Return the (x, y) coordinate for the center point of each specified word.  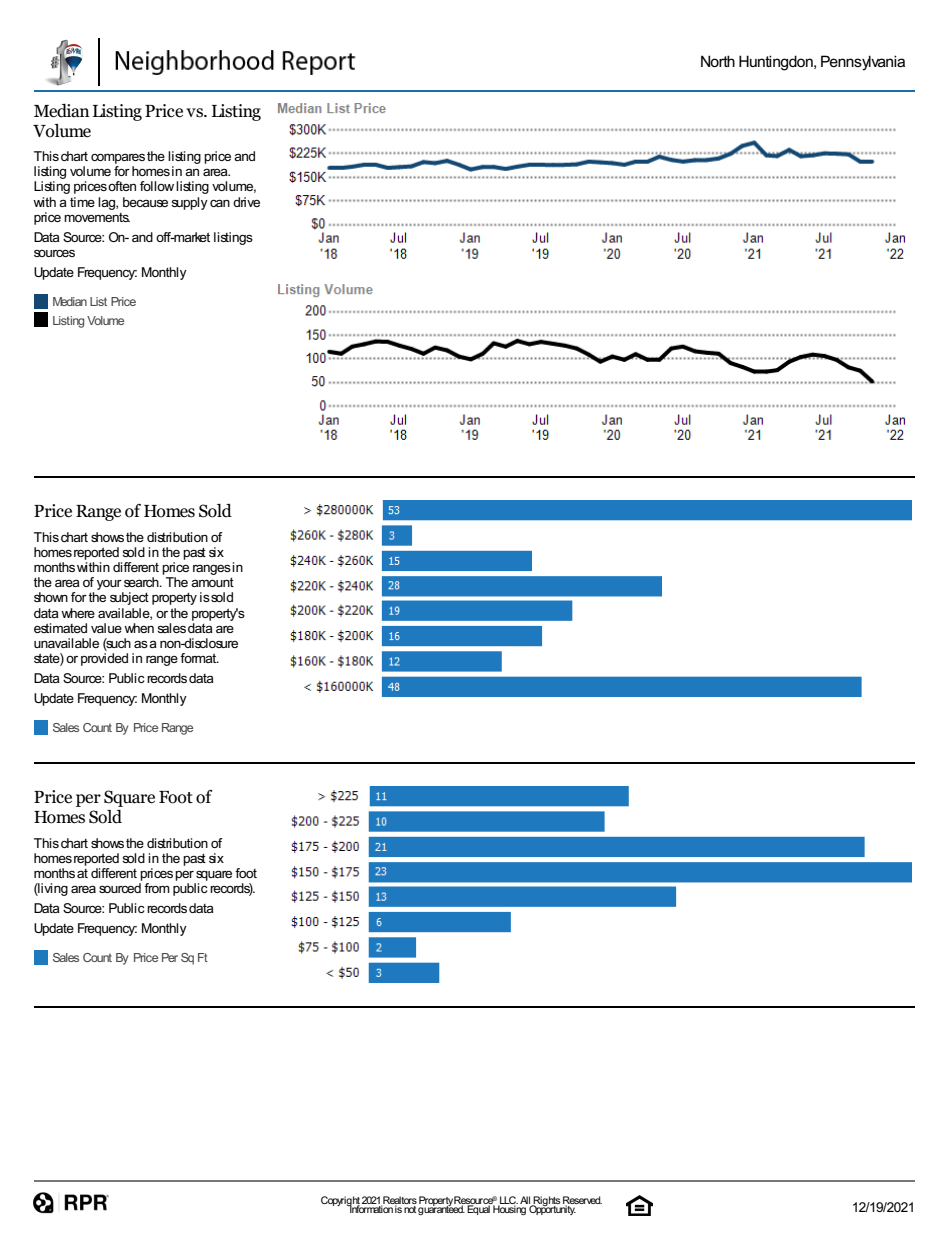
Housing (509, 1209)
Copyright (341, 1202)
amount (212, 582)
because (145, 202)
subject (129, 598)
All (526, 1201)
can (220, 203)
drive (246, 202)
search (142, 582)
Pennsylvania (863, 63)
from (157, 888)
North (718, 61)
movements (97, 217)
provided (104, 659)
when (139, 628)
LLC (508, 1201)
